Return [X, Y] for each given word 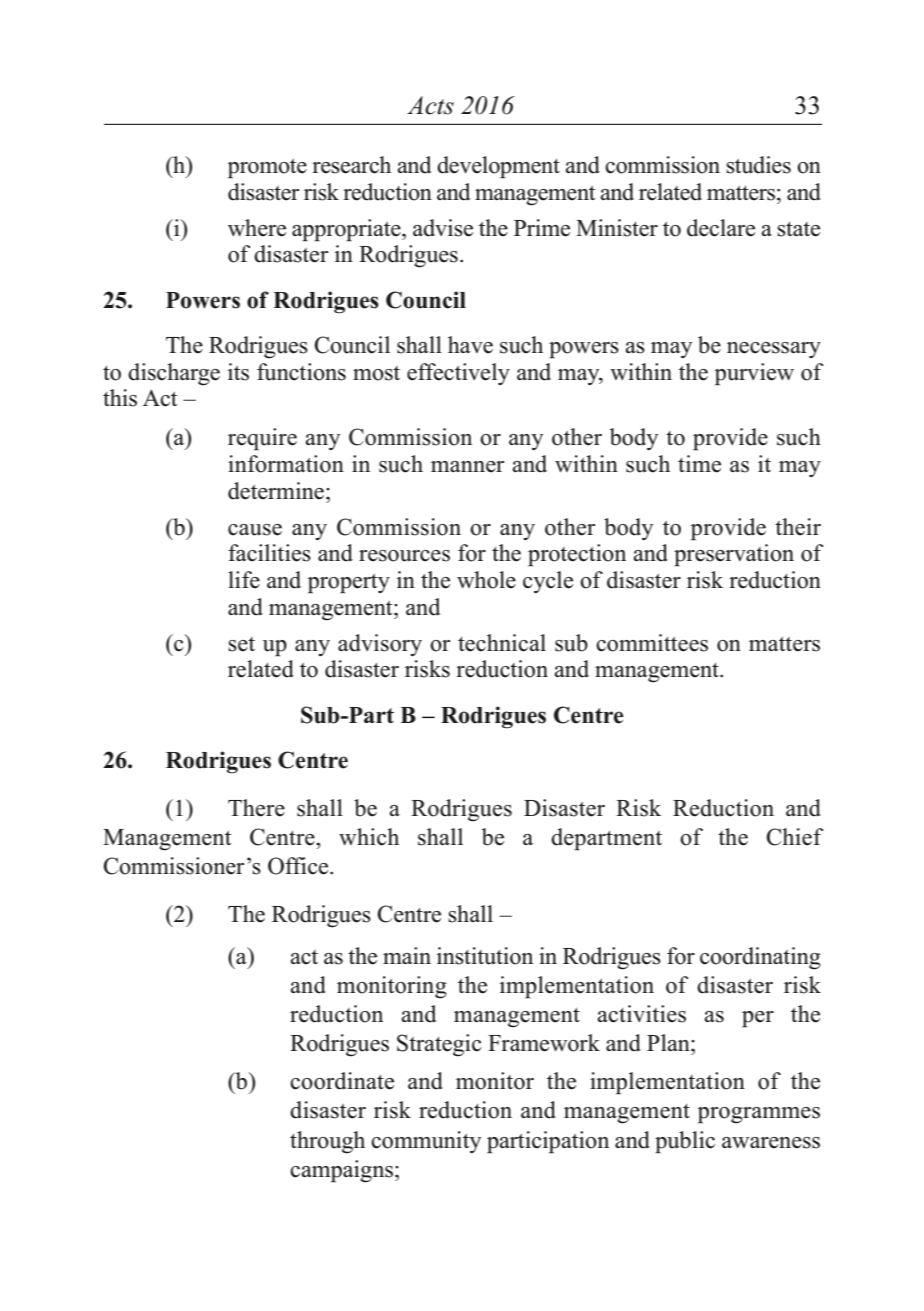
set [241, 644]
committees [652, 643]
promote [267, 169]
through [327, 1142]
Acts [430, 105]
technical [502, 643]
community [426, 1142]
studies [758, 165]
